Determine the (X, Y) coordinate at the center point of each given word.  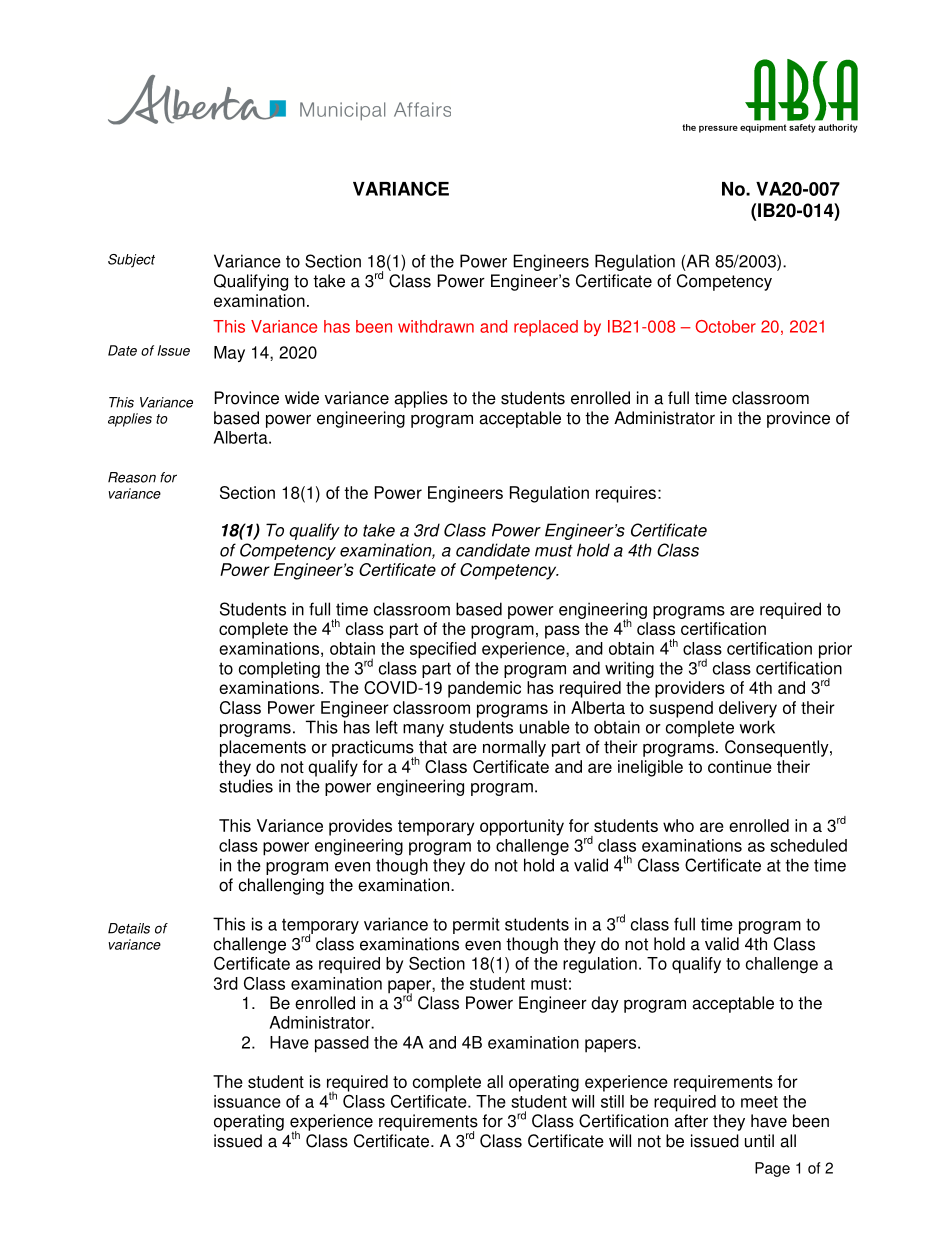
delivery (748, 709)
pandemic (484, 689)
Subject (131, 261)
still (612, 1101)
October (725, 326)
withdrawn (436, 326)
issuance (247, 1101)
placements (263, 748)
